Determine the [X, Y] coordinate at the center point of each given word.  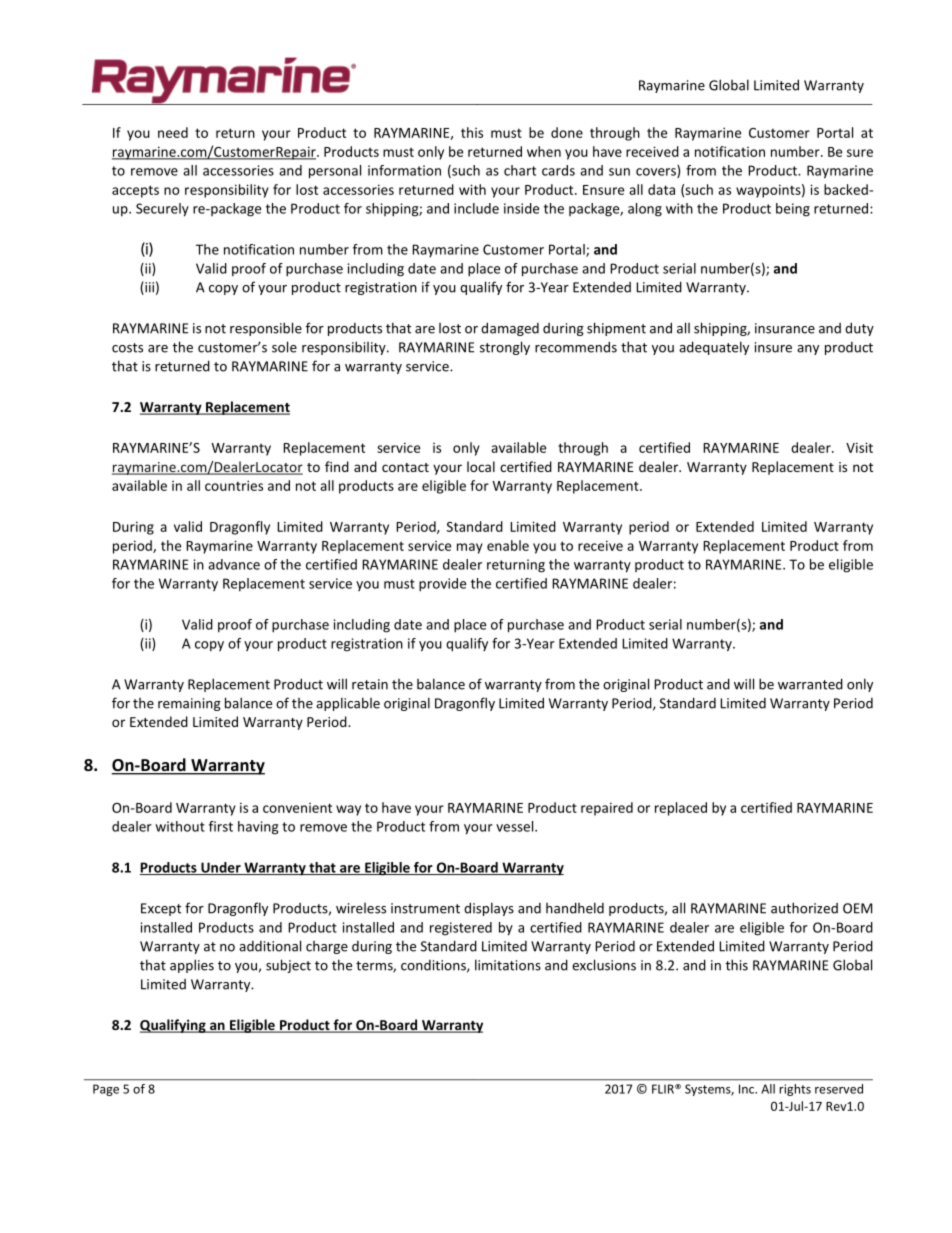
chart [520, 170]
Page [106, 1090]
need [173, 132]
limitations [508, 965]
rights [795, 1090]
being [793, 210]
